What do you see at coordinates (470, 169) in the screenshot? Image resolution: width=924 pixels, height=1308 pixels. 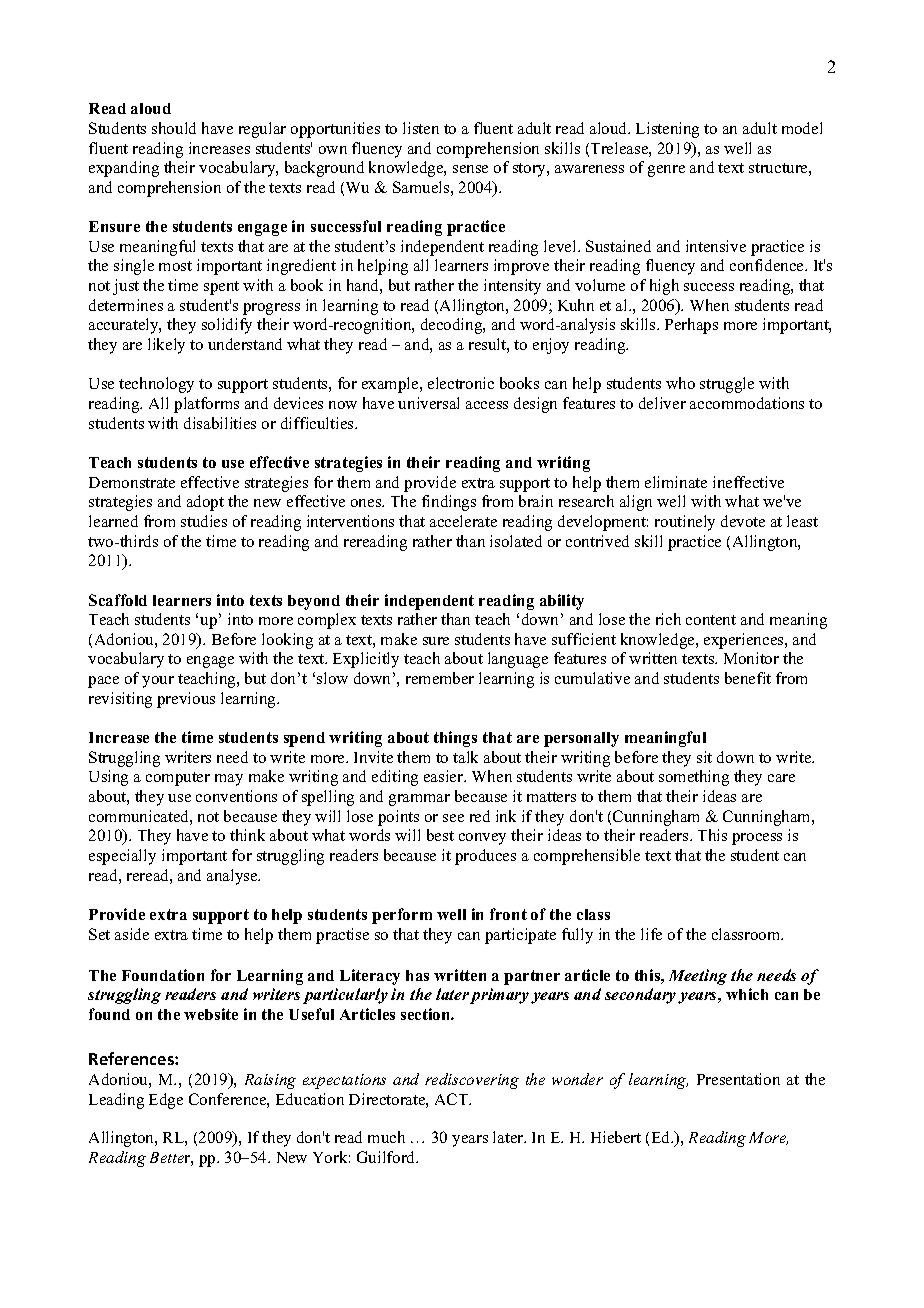 I see `sense` at bounding box center [470, 169].
